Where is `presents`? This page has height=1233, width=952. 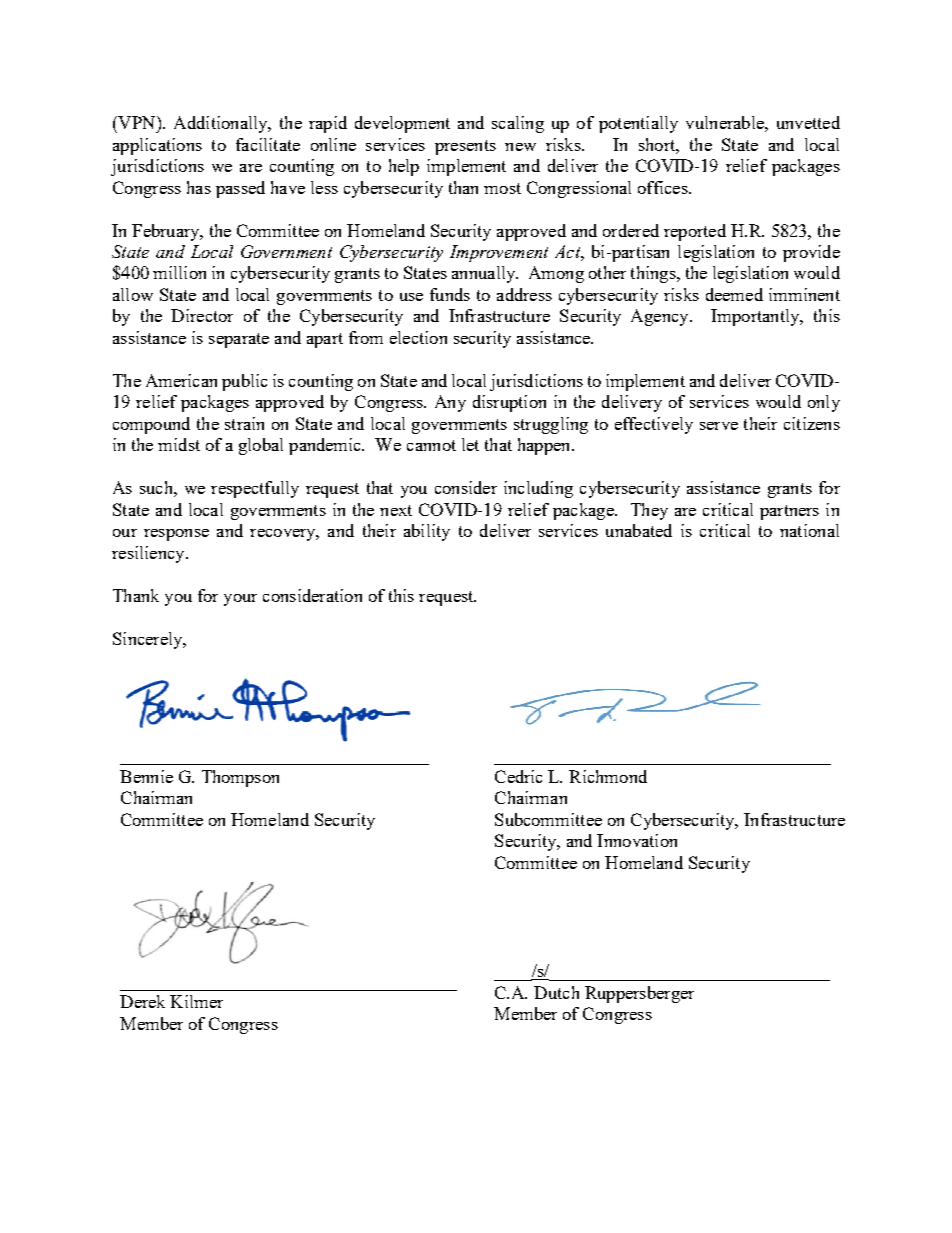 presents is located at coordinates (465, 147).
